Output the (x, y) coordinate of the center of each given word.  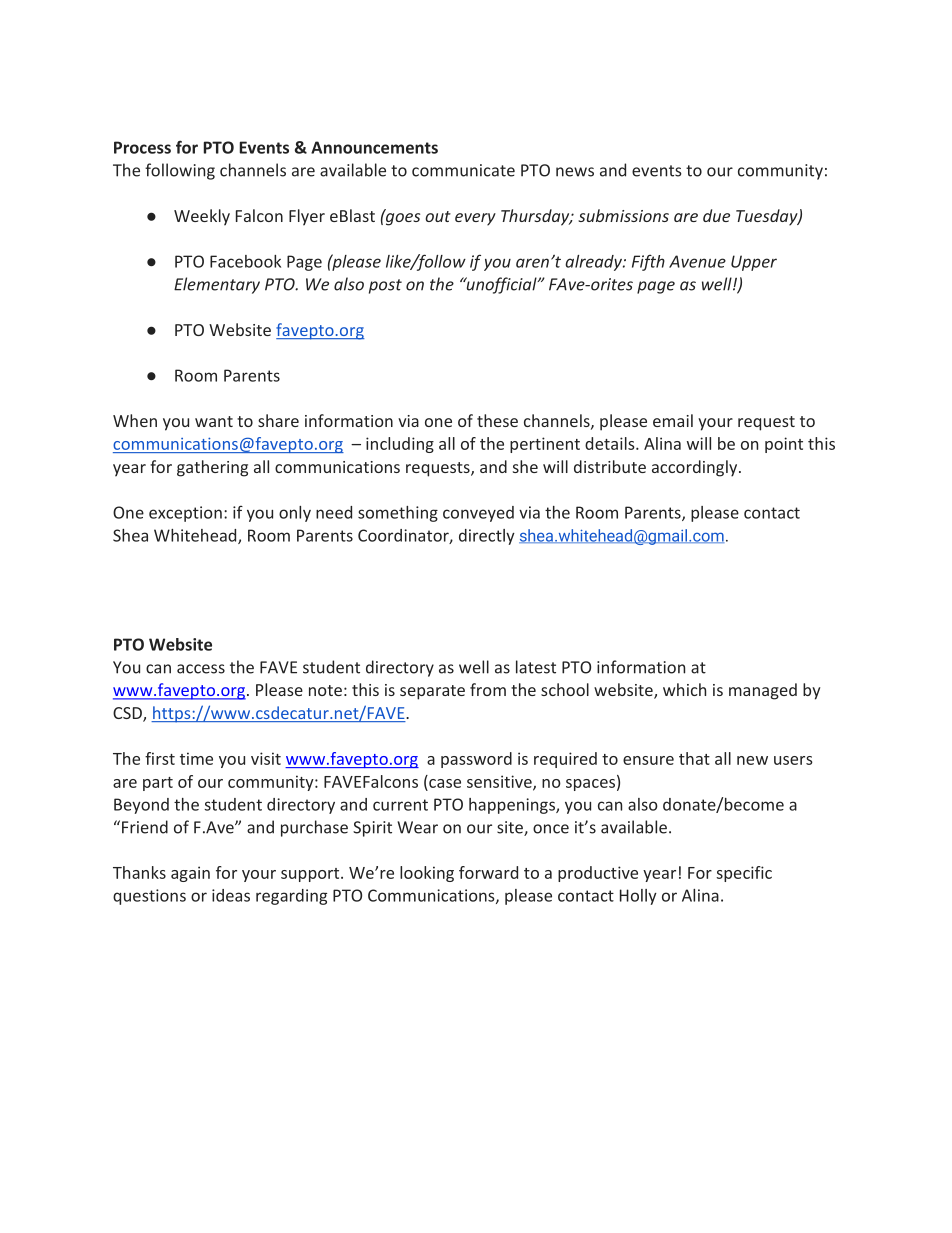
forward (488, 872)
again (190, 874)
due (716, 215)
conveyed (478, 514)
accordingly (696, 468)
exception (185, 514)
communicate (463, 170)
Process (142, 147)
